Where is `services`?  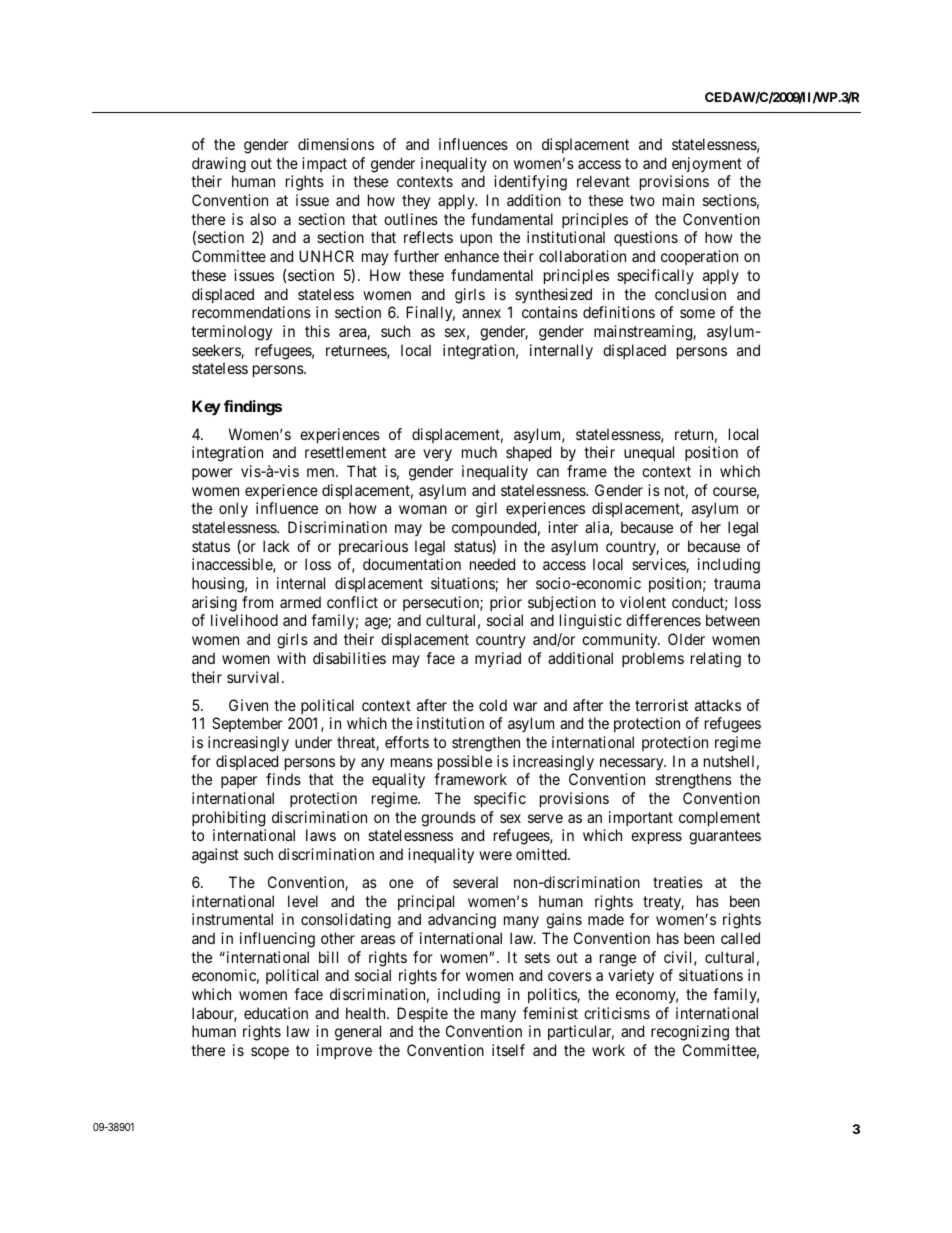 services is located at coordinates (659, 565).
